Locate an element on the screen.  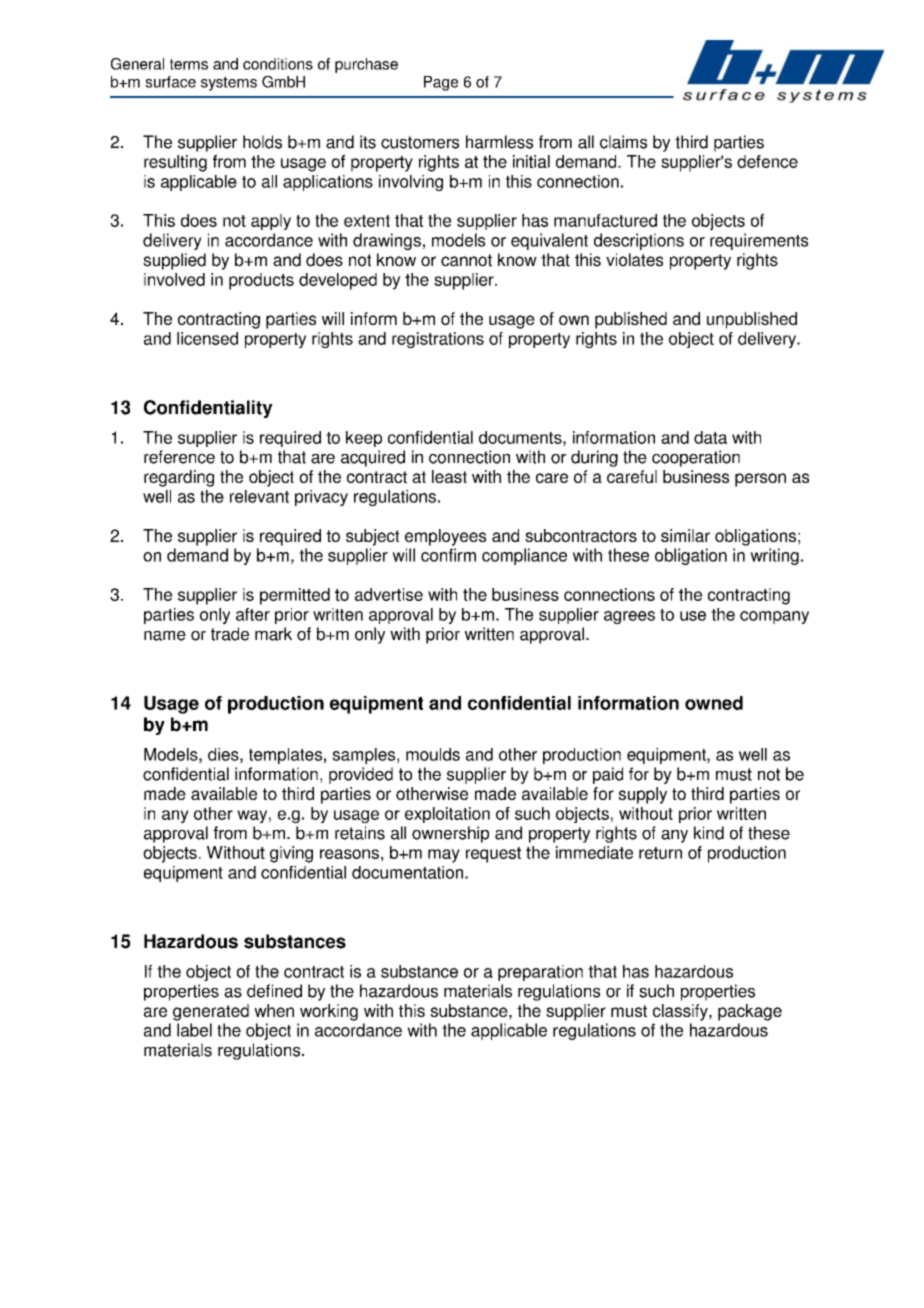
preparation is located at coordinates (540, 973).
